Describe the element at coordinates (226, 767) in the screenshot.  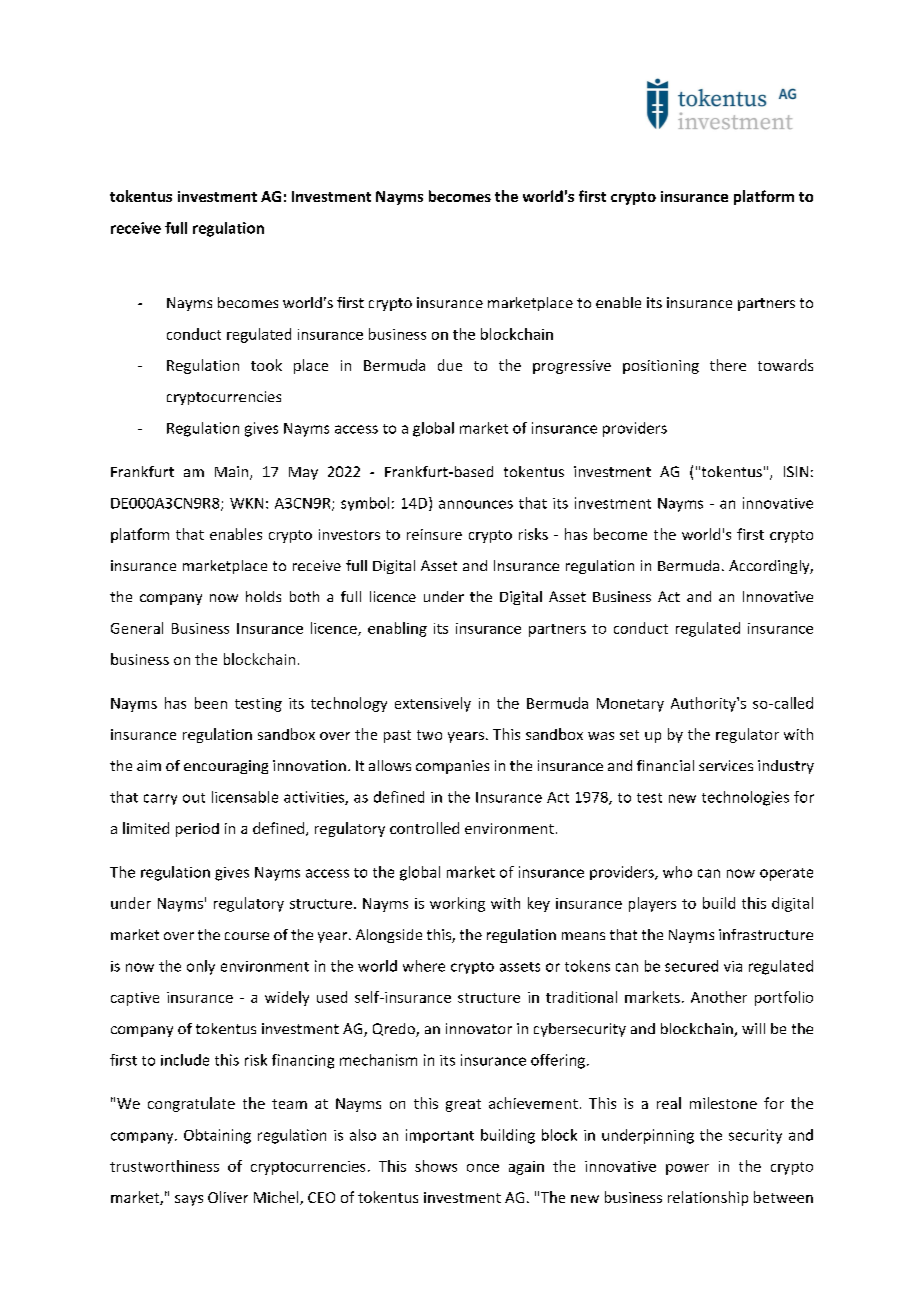
I see `encouraging` at that location.
